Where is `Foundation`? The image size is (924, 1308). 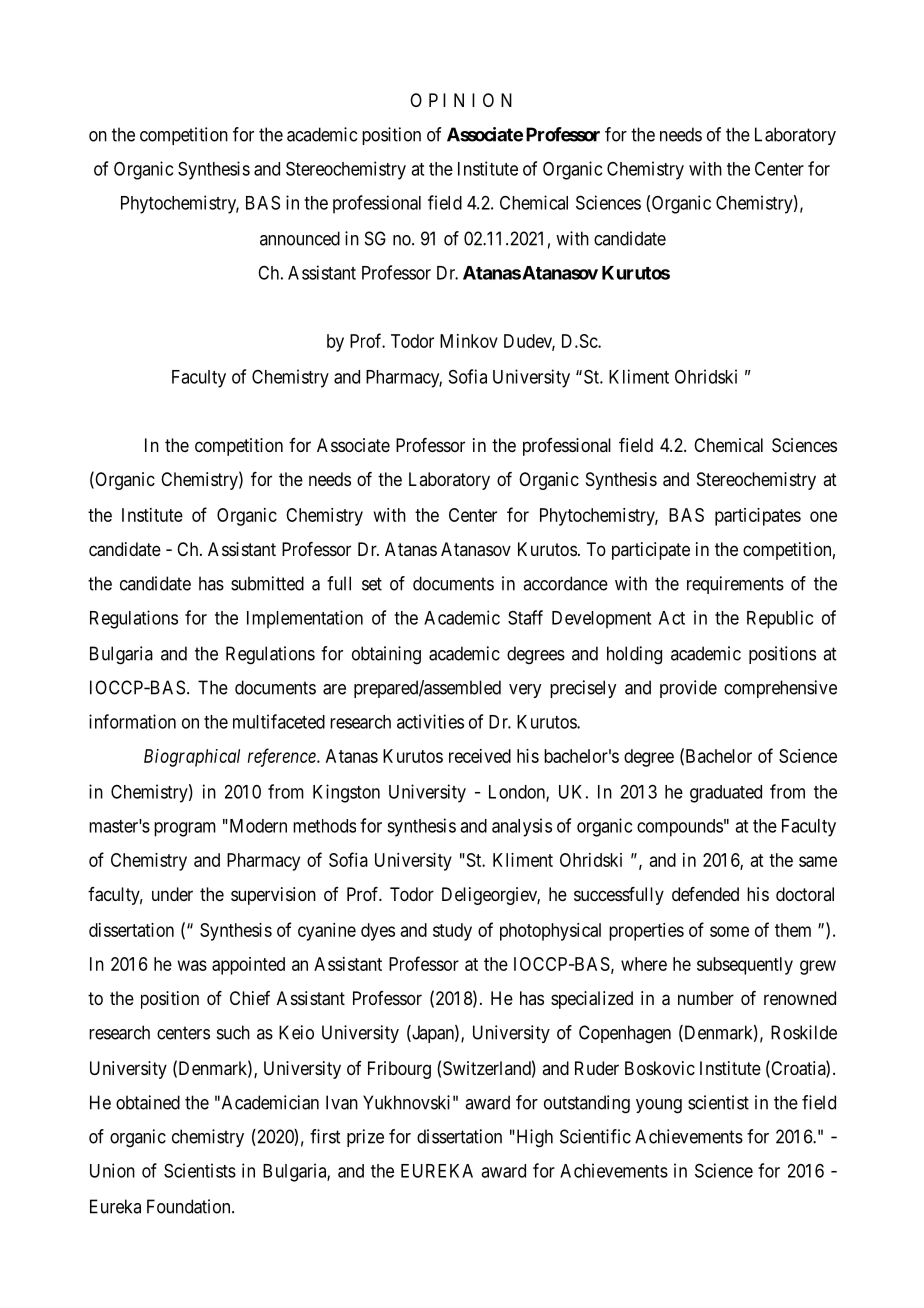
Foundation is located at coordinates (190, 1206).
